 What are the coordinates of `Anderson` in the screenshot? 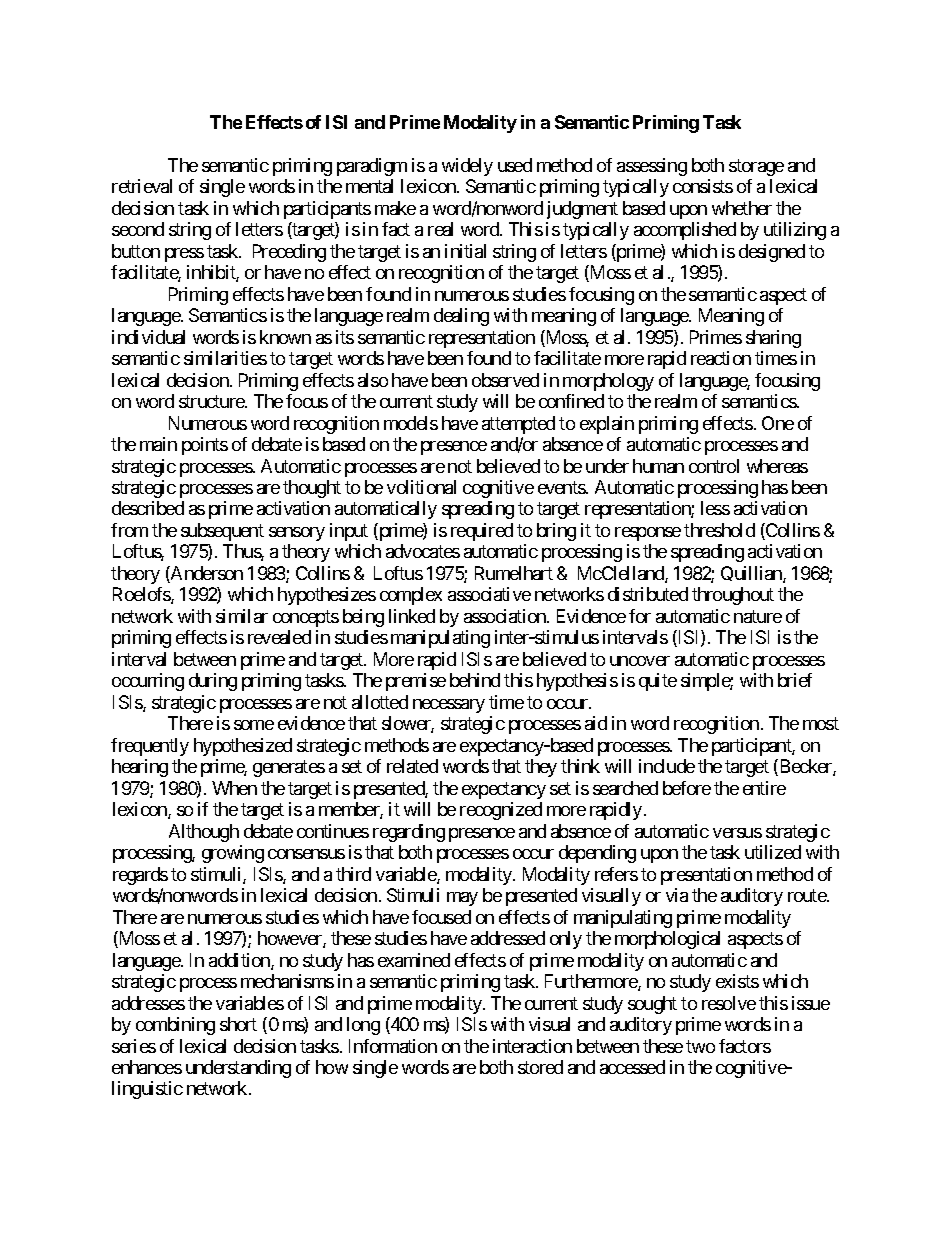 It's located at (206, 574).
